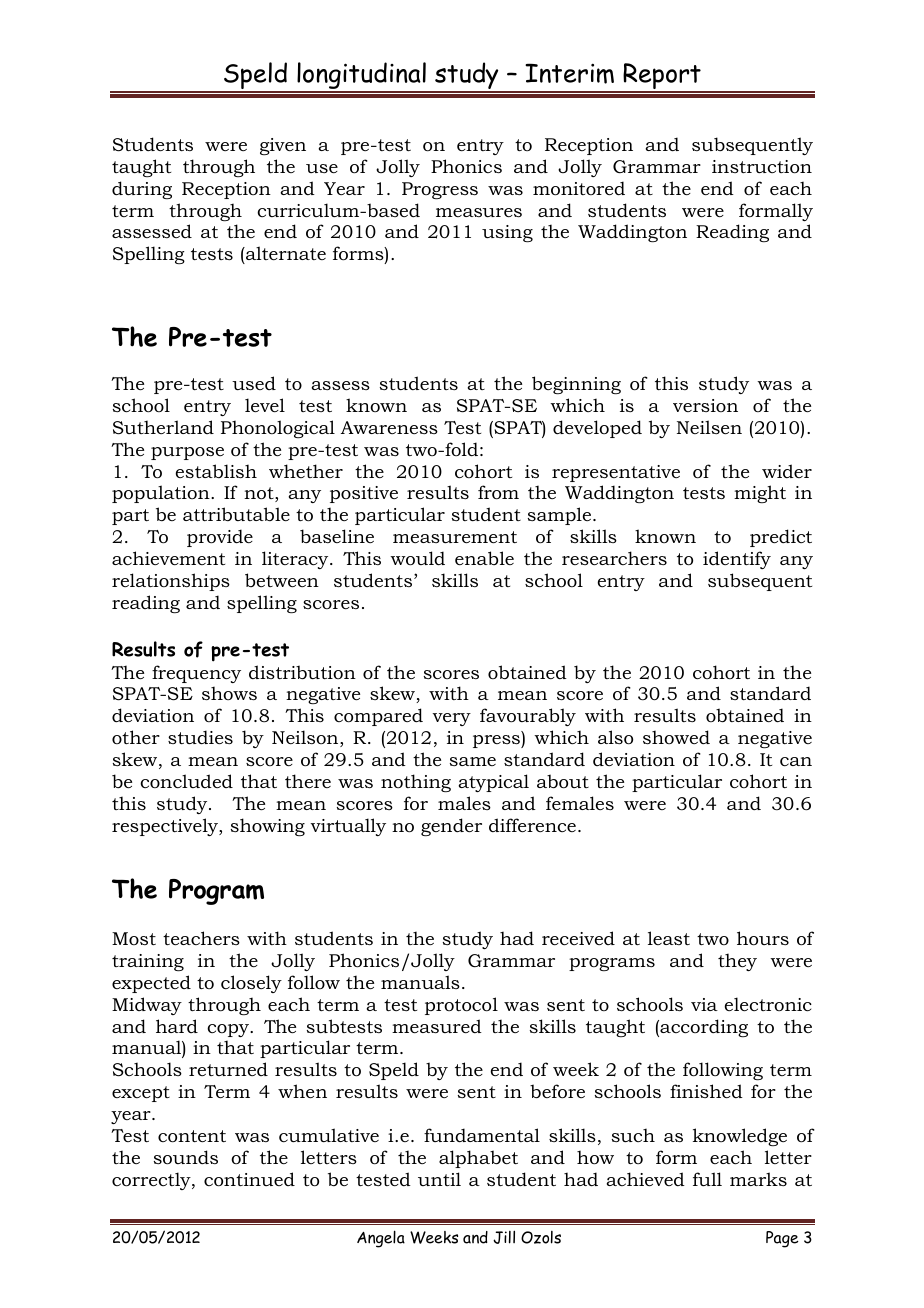 This screenshot has width=924, height=1308. I want to click on given, so click(283, 146).
